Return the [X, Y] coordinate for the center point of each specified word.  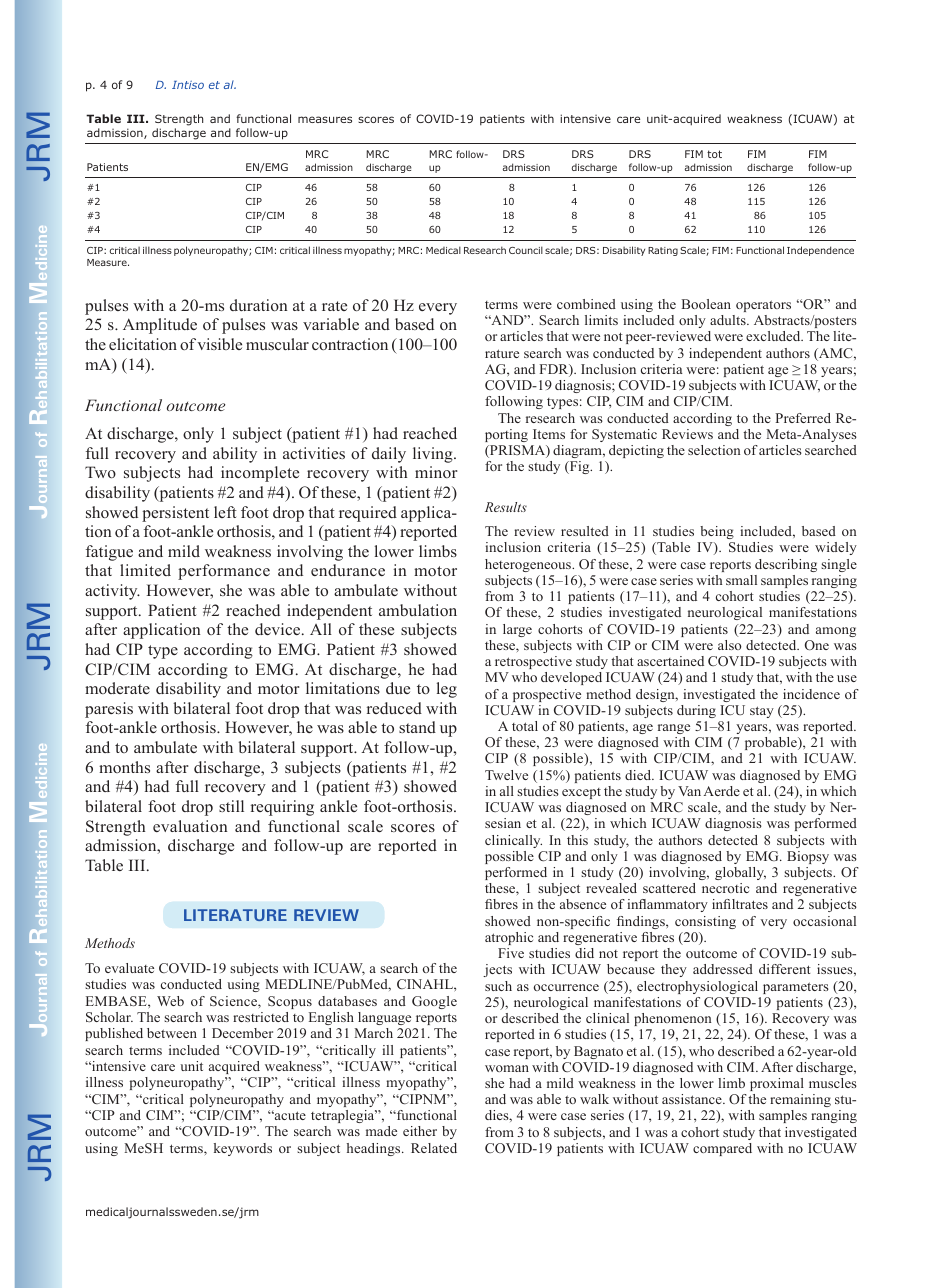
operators [763, 306]
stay [762, 712]
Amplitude [160, 326]
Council [526, 250]
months [124, 767]
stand [417, 727]
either [420, 1131]
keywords [243, 1149]
